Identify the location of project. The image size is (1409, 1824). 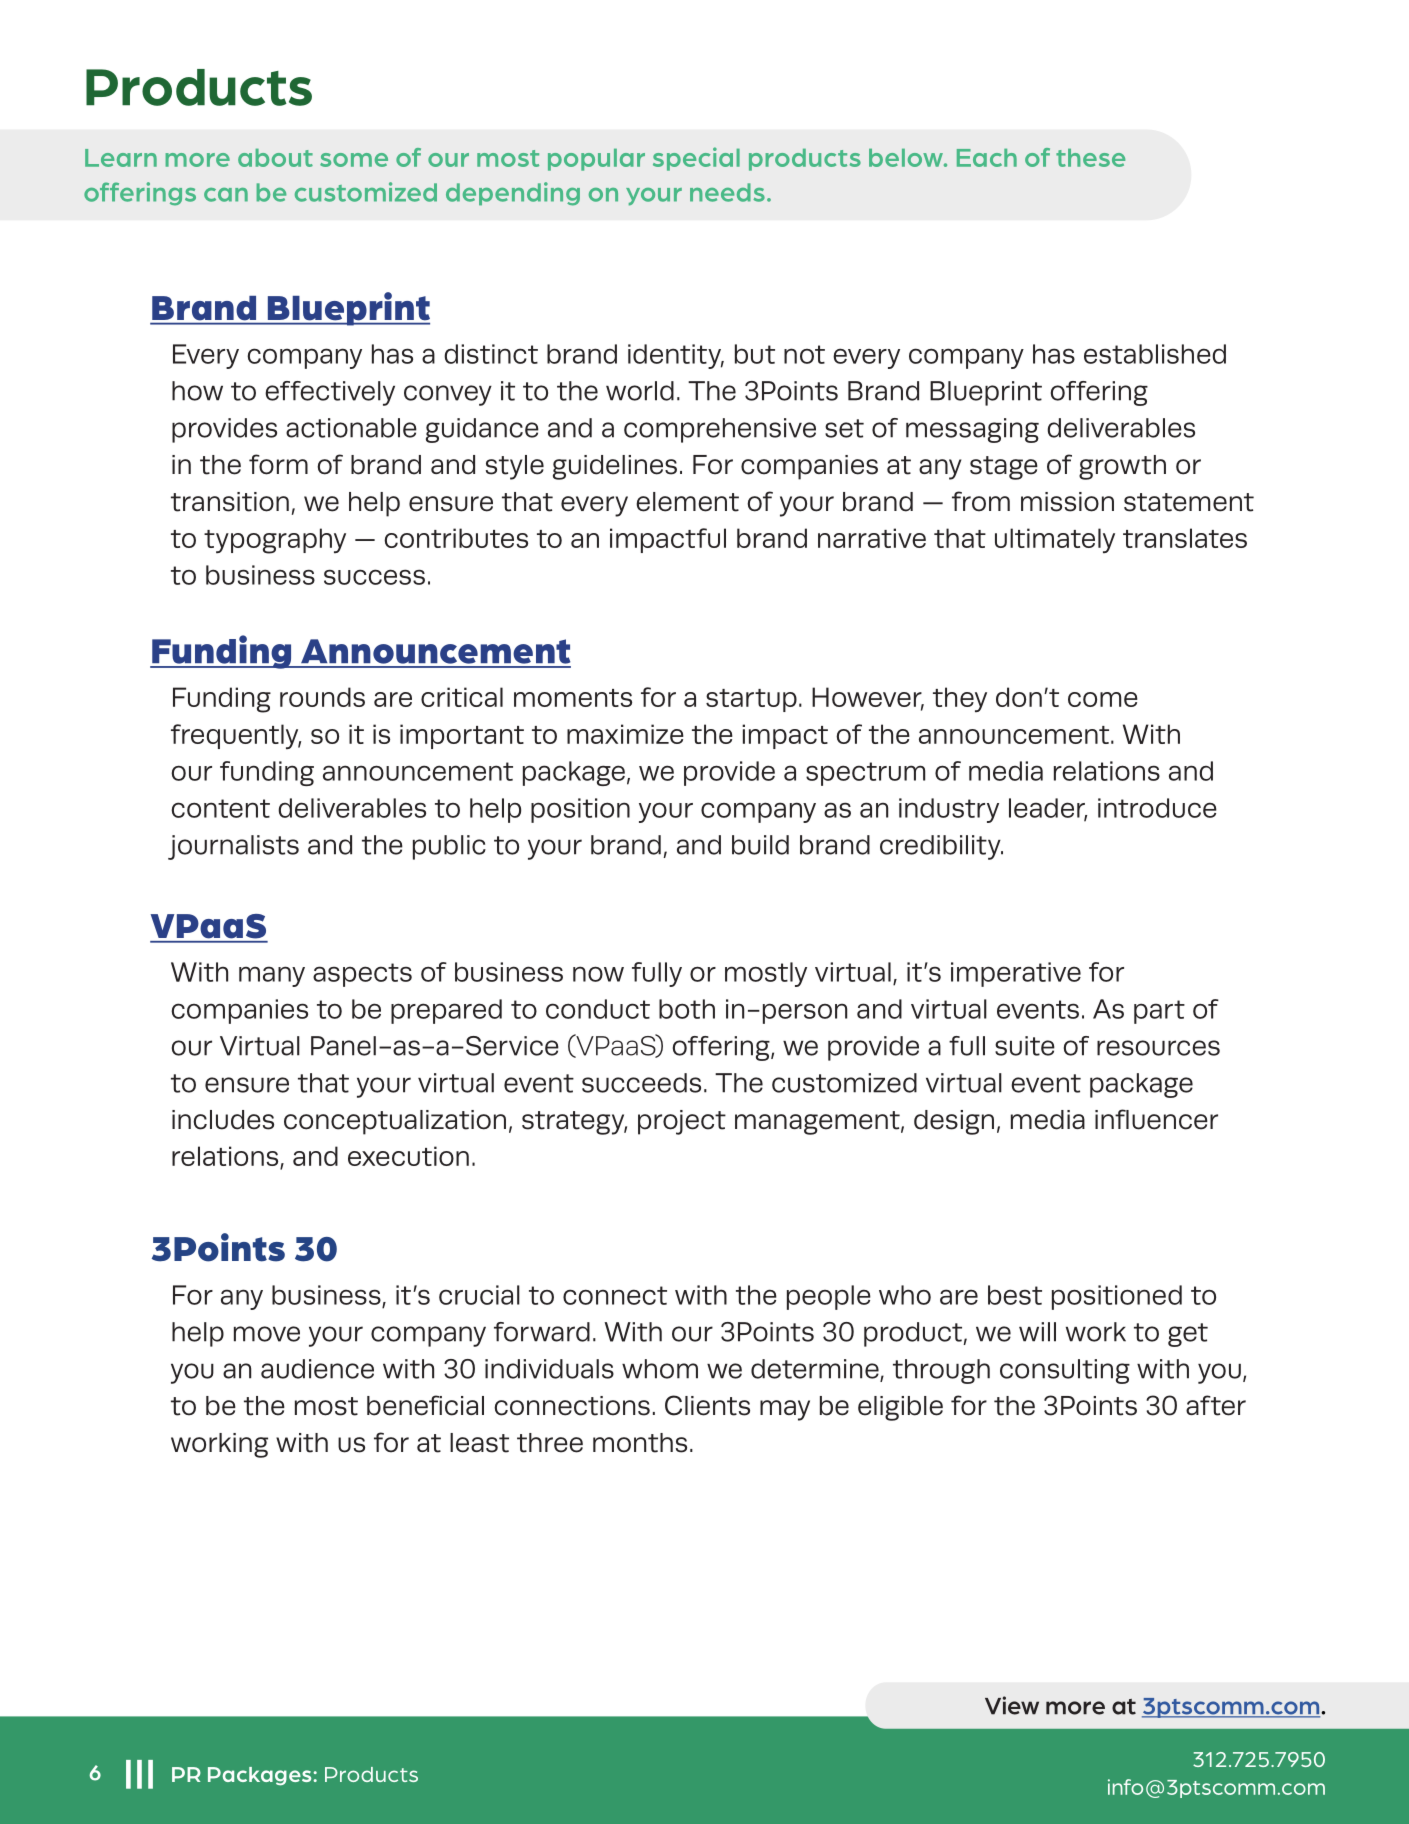
(682, 1122).
